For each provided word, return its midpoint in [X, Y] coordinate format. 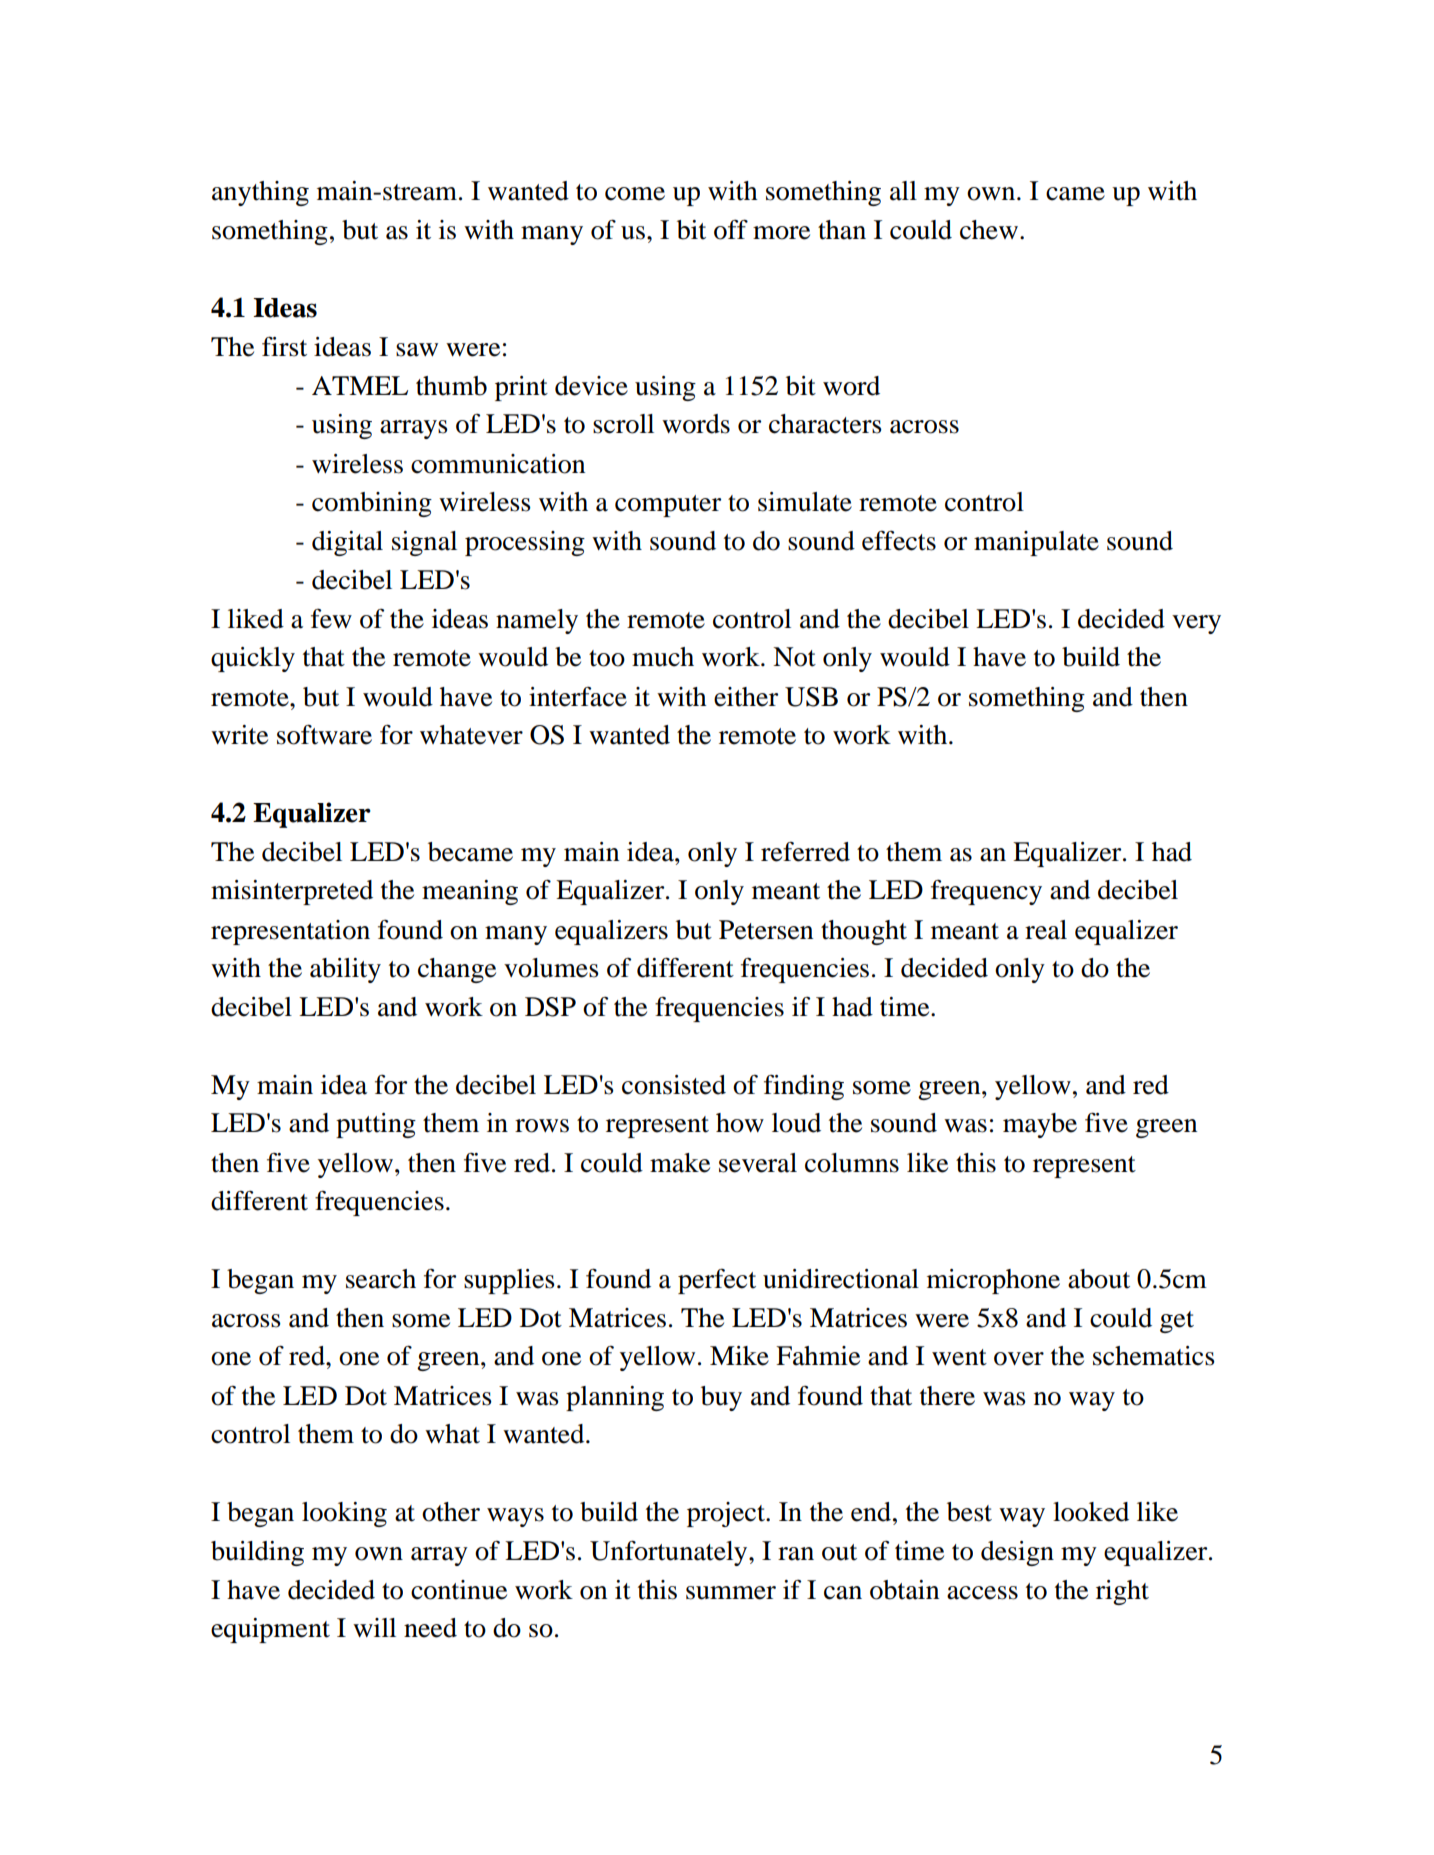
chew [989, 230]
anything [260, 193]
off [731, 229]
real [1046, 930]
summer [731, 1593]
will [374, 1627]
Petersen [766, 930]
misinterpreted [292, 892]
